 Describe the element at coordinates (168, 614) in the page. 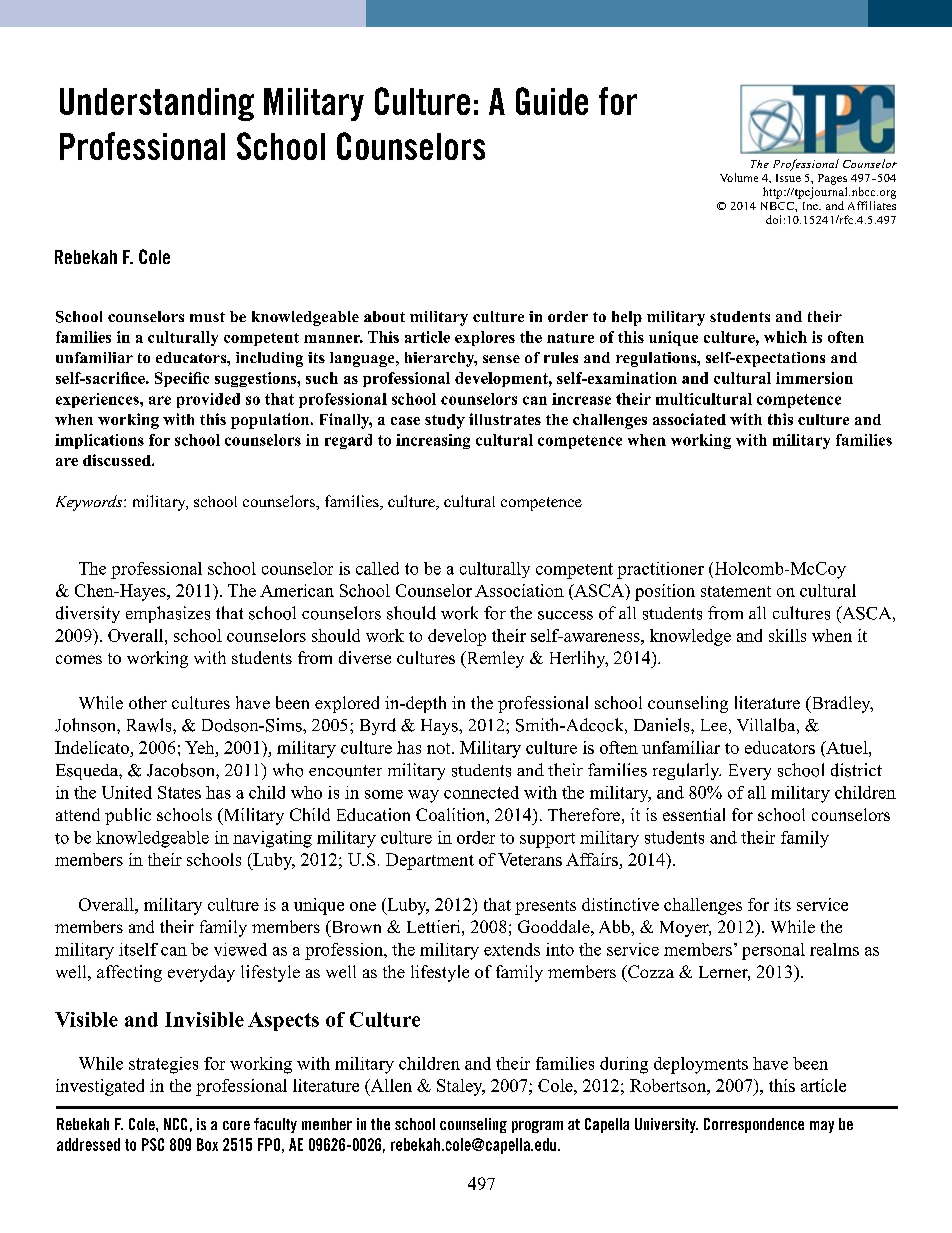

I see `emphasizes` at that location.
